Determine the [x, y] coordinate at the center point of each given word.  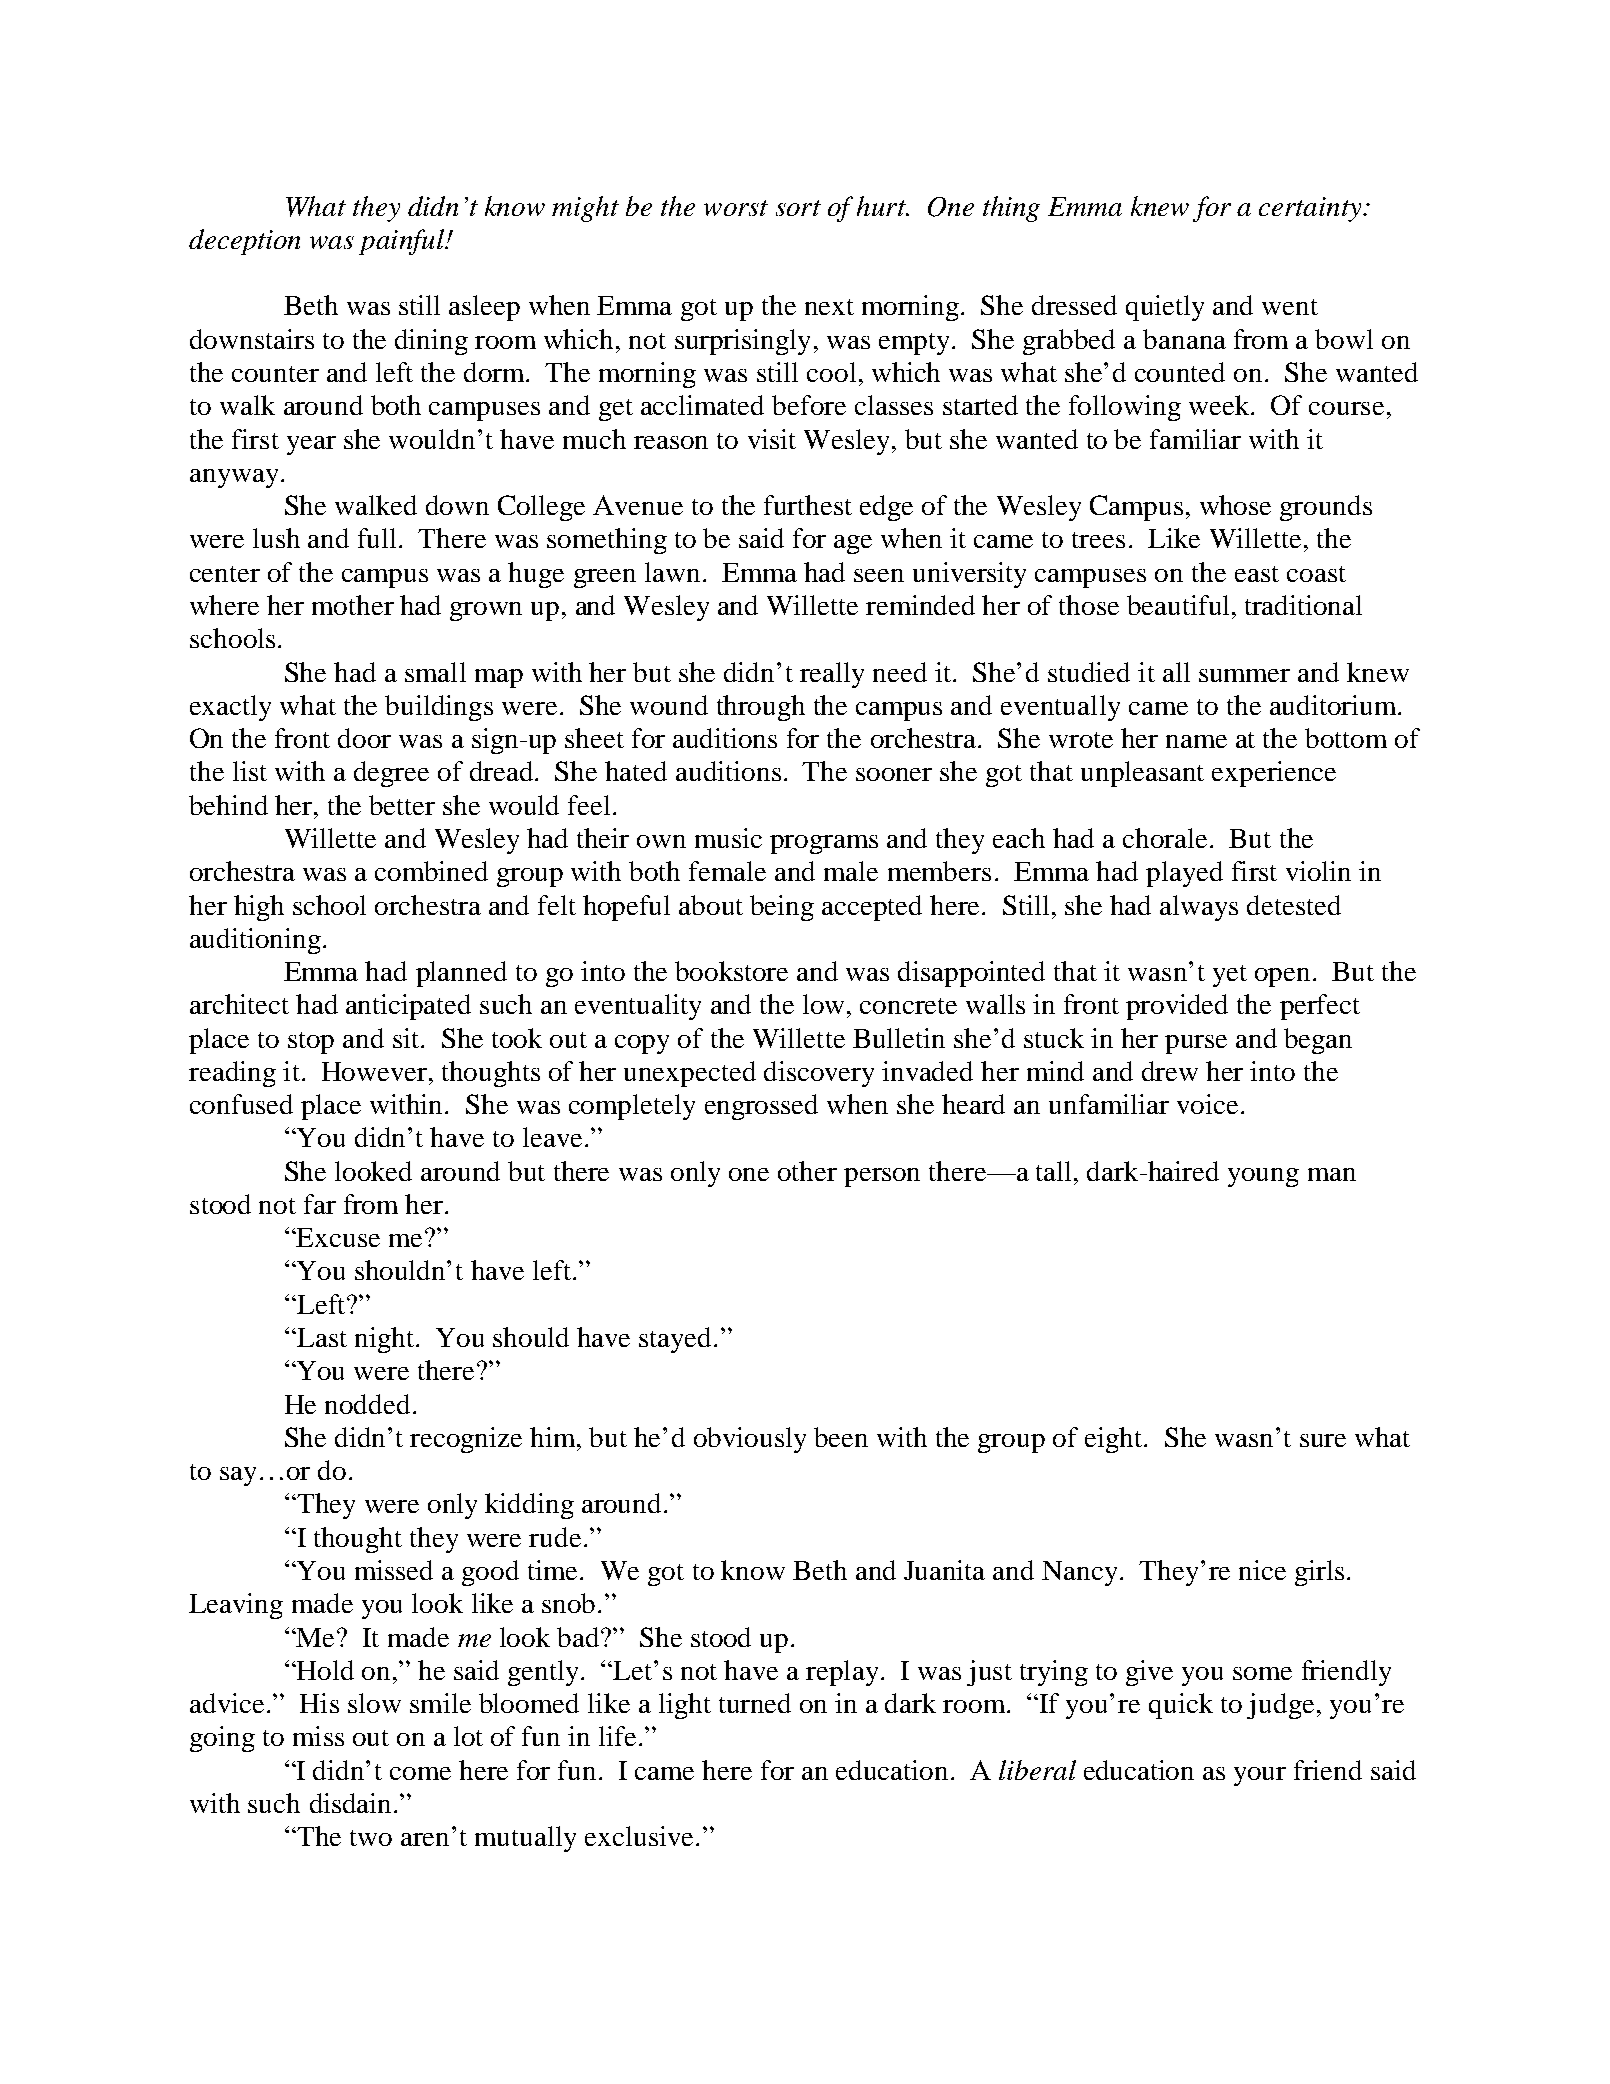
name [1196, 741]
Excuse [337, 1237]
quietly [1165, 308]
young [1263, 1177]
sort [798, 208]
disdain [350, 1803]
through [761, 708]
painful [402, 242]
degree [391, 774]
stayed [677, 1340]
